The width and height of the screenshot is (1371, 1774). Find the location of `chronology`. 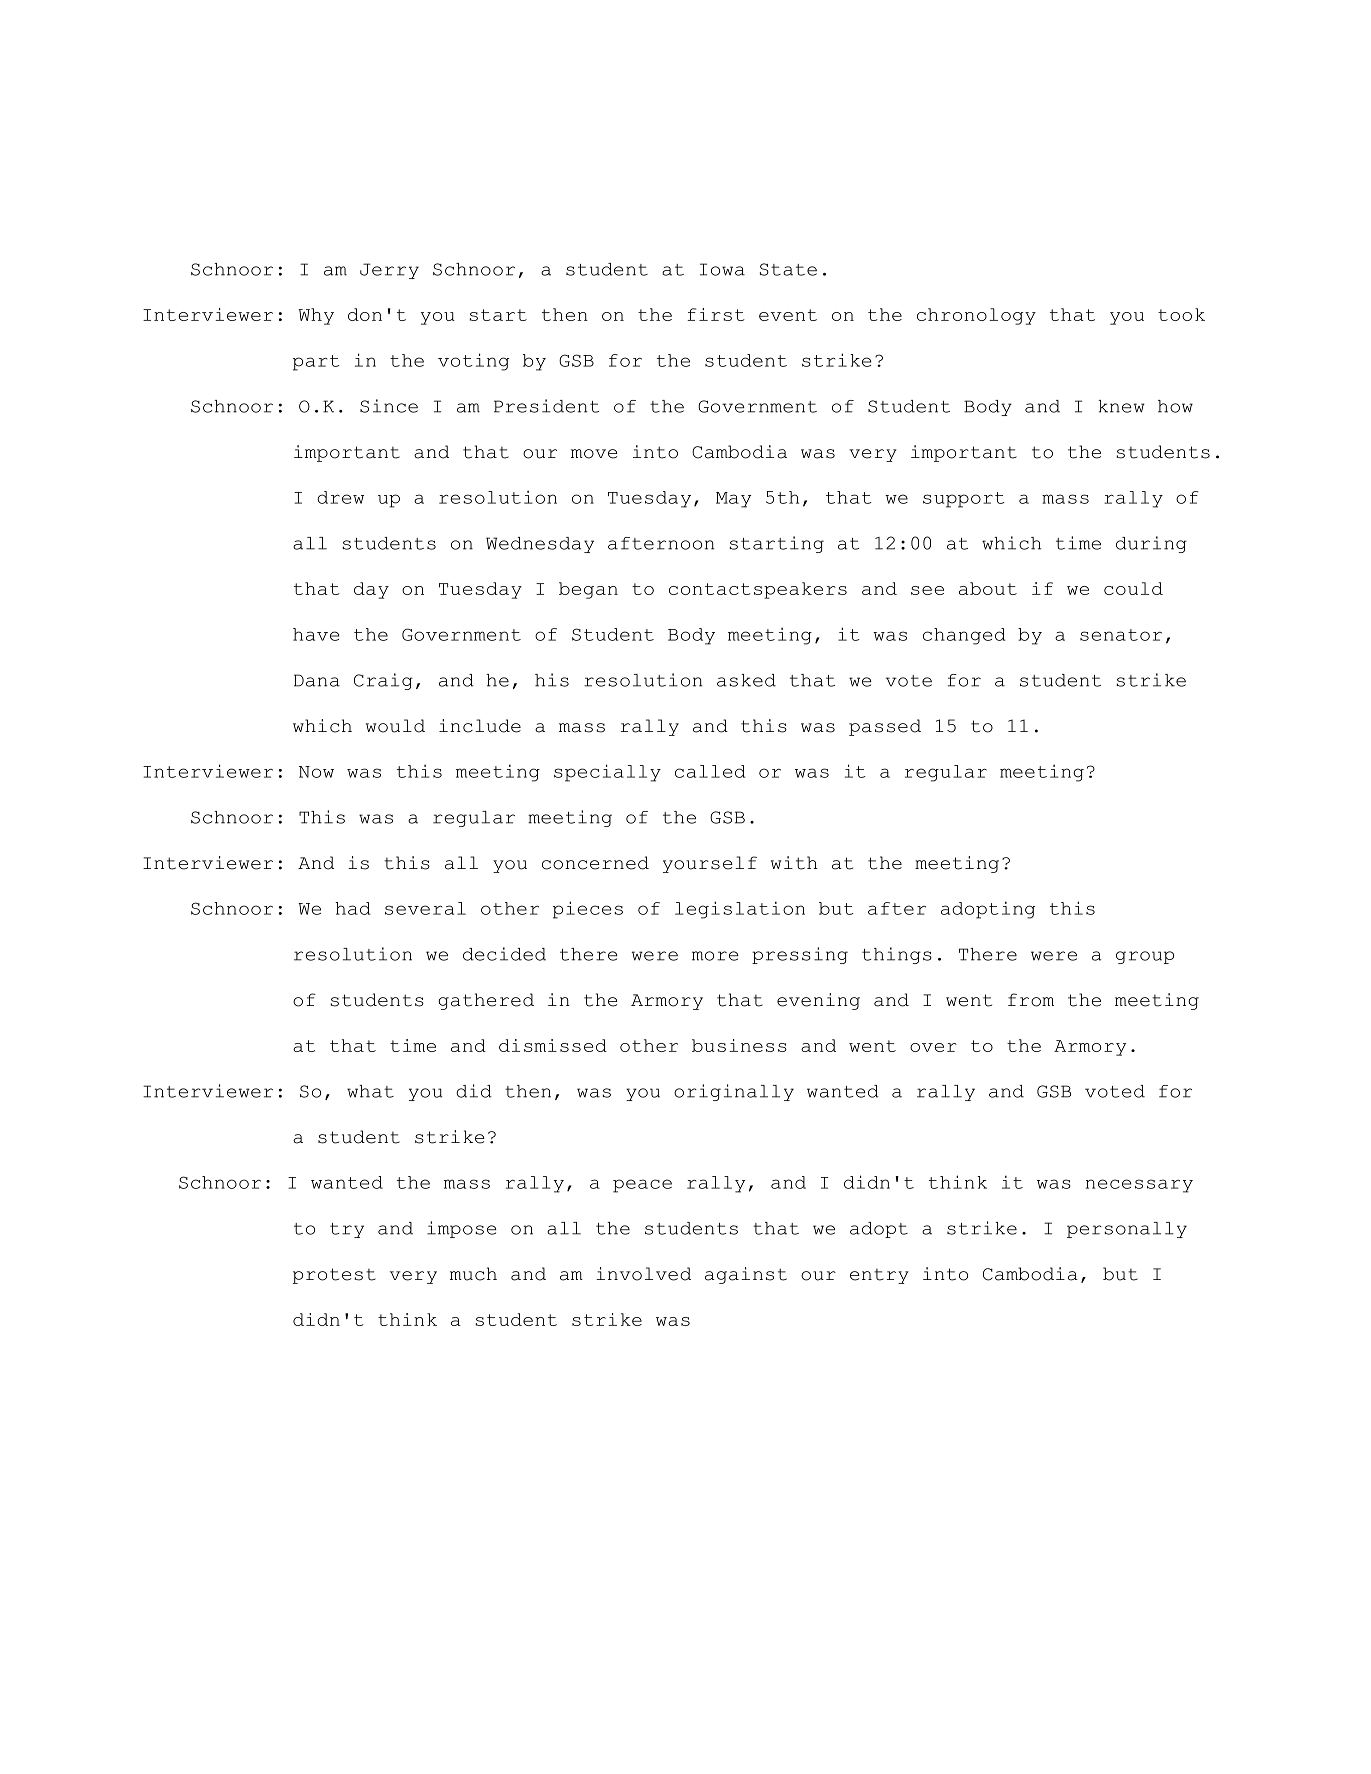

chronology is located at coordinates (976, 316).
